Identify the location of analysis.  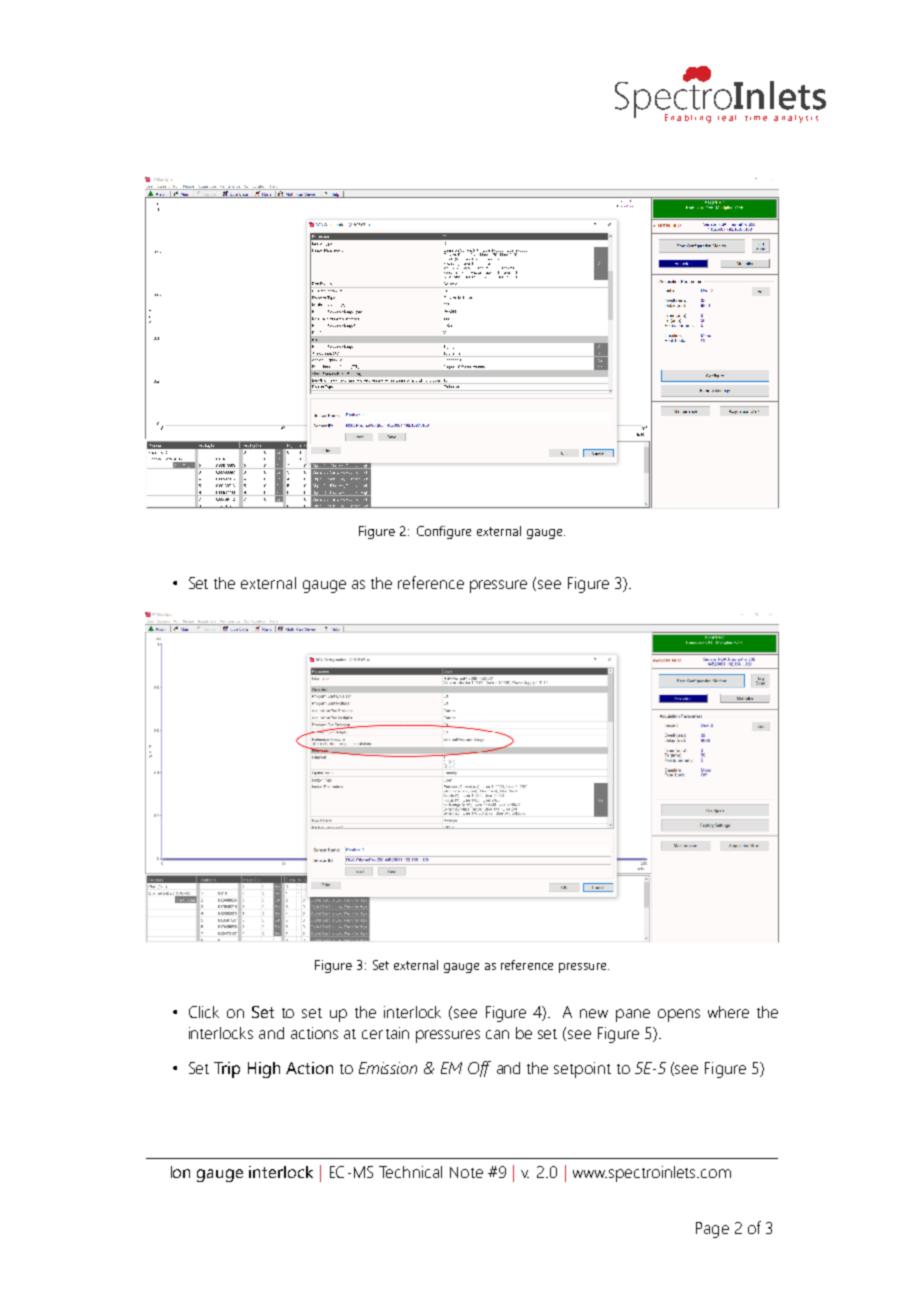
(796, 119).
